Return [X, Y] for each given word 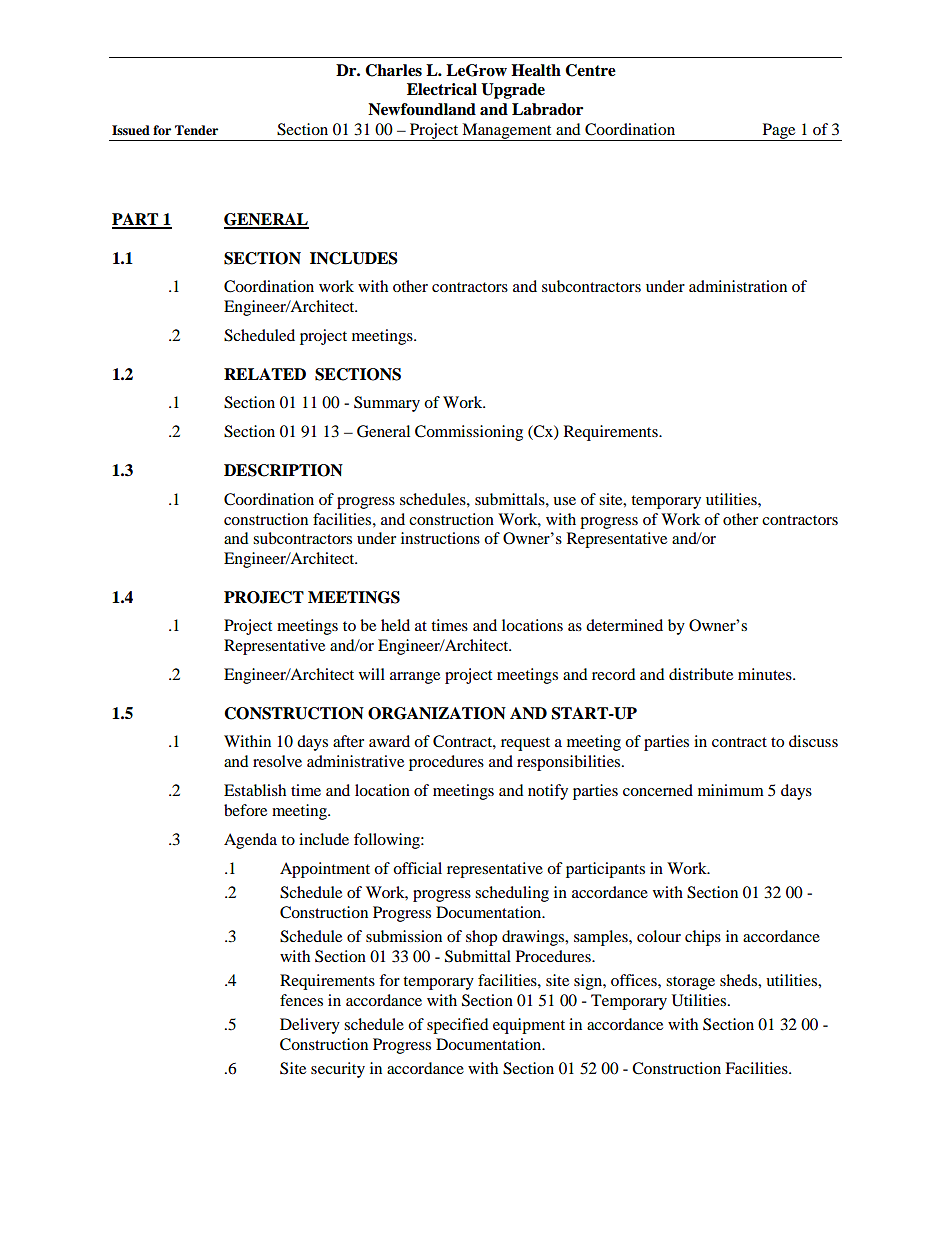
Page [779, 132]
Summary [387, 404]
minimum [731, 790]
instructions [440, 538]
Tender [196, 130]
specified [458, 1026]
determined [624, 625]
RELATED [265, 374]
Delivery [310, 1026]
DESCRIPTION [283, 470]
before [245, 810]
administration [738, 286]
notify [548, 792]
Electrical [442, 89]
